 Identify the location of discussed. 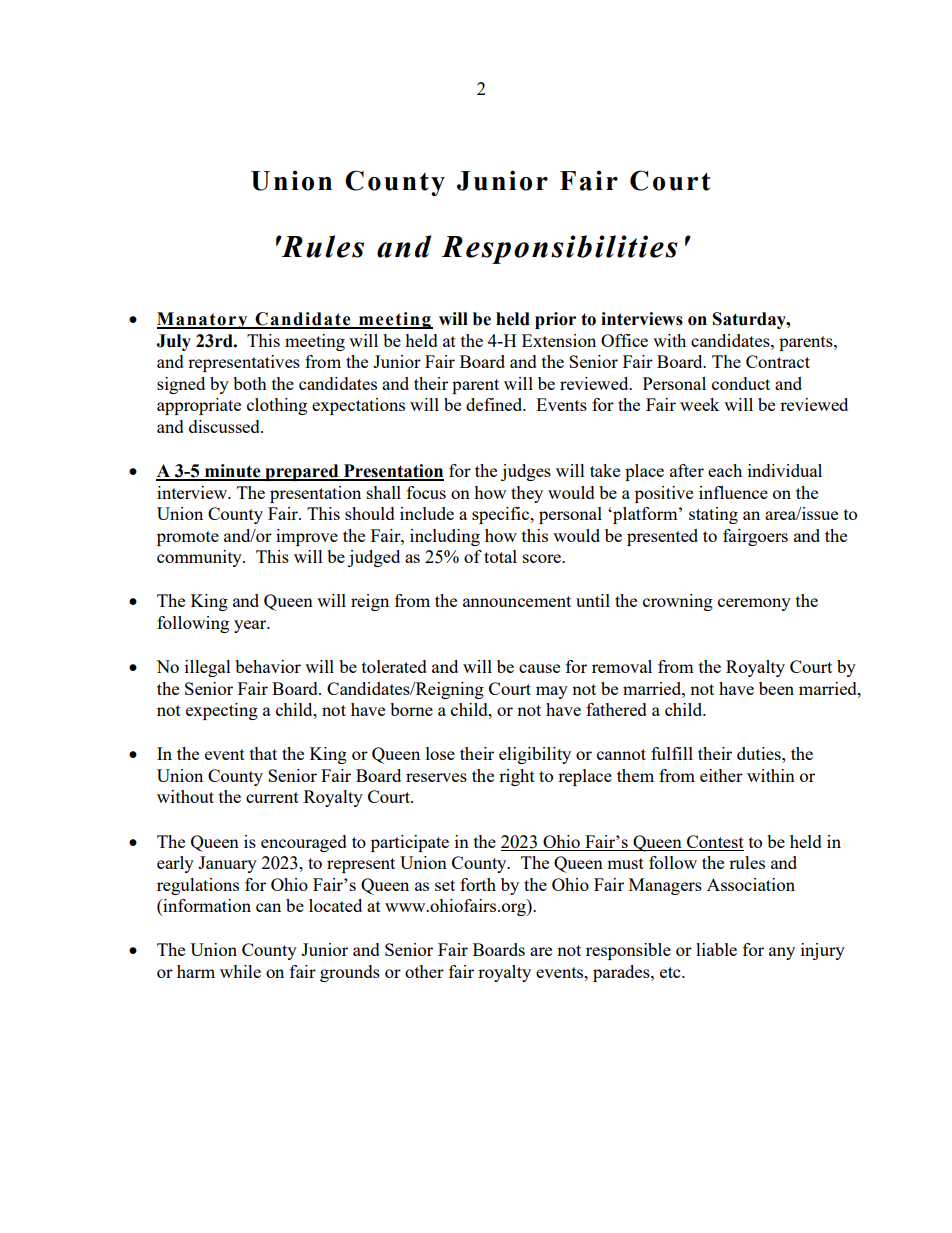
(225, 426).
